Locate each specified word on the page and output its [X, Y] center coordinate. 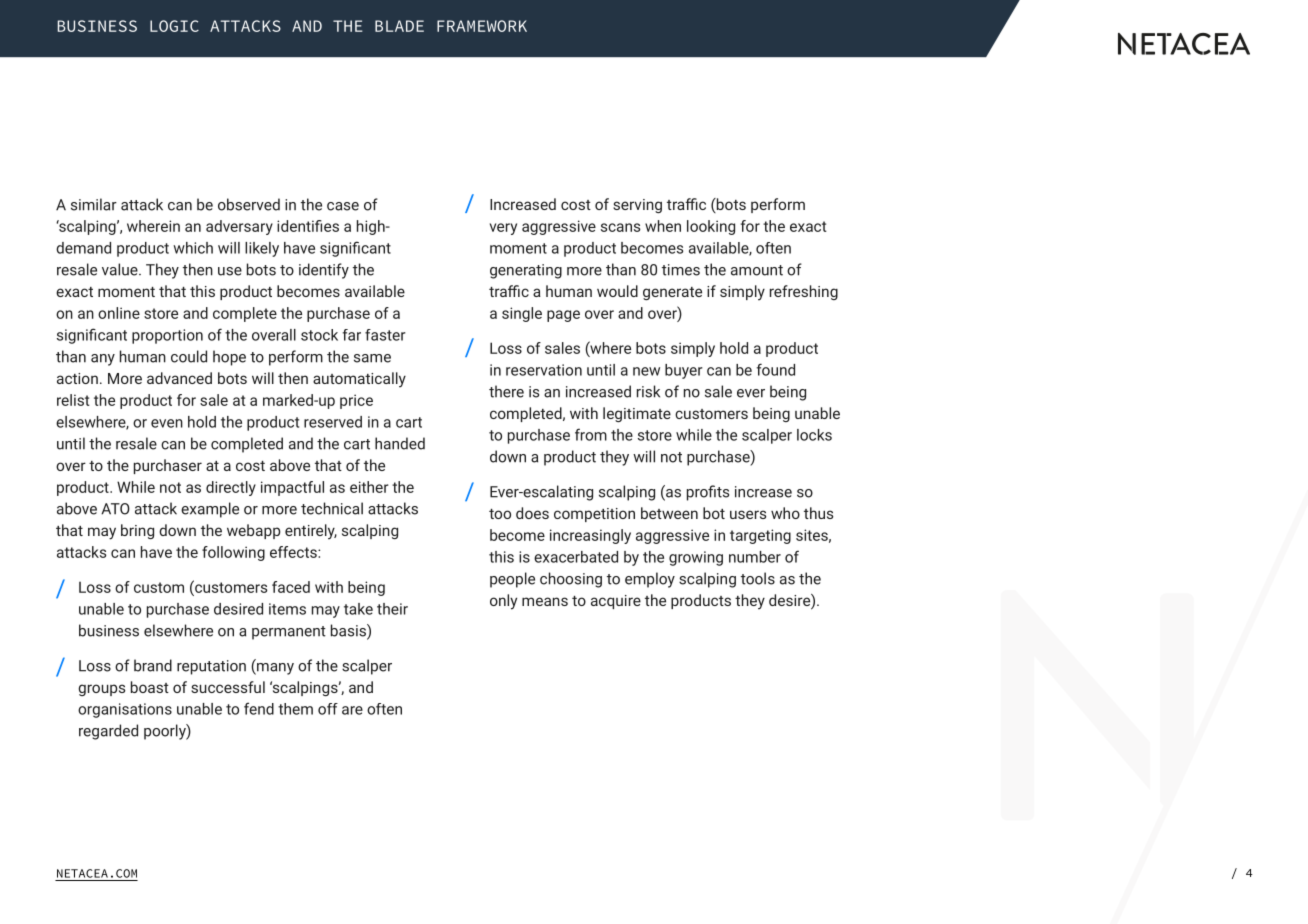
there [506, 391]
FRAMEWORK [482, 26]
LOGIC [174, 26]
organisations [125, 710]
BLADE [399, 26]
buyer [684, 371]
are [352, 710]
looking [711, 227]
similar [94, 204]
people [512, 580]
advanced [179, 378]
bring [137, 531]
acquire [616, 602]
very [503, 229]
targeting [760, 536]
